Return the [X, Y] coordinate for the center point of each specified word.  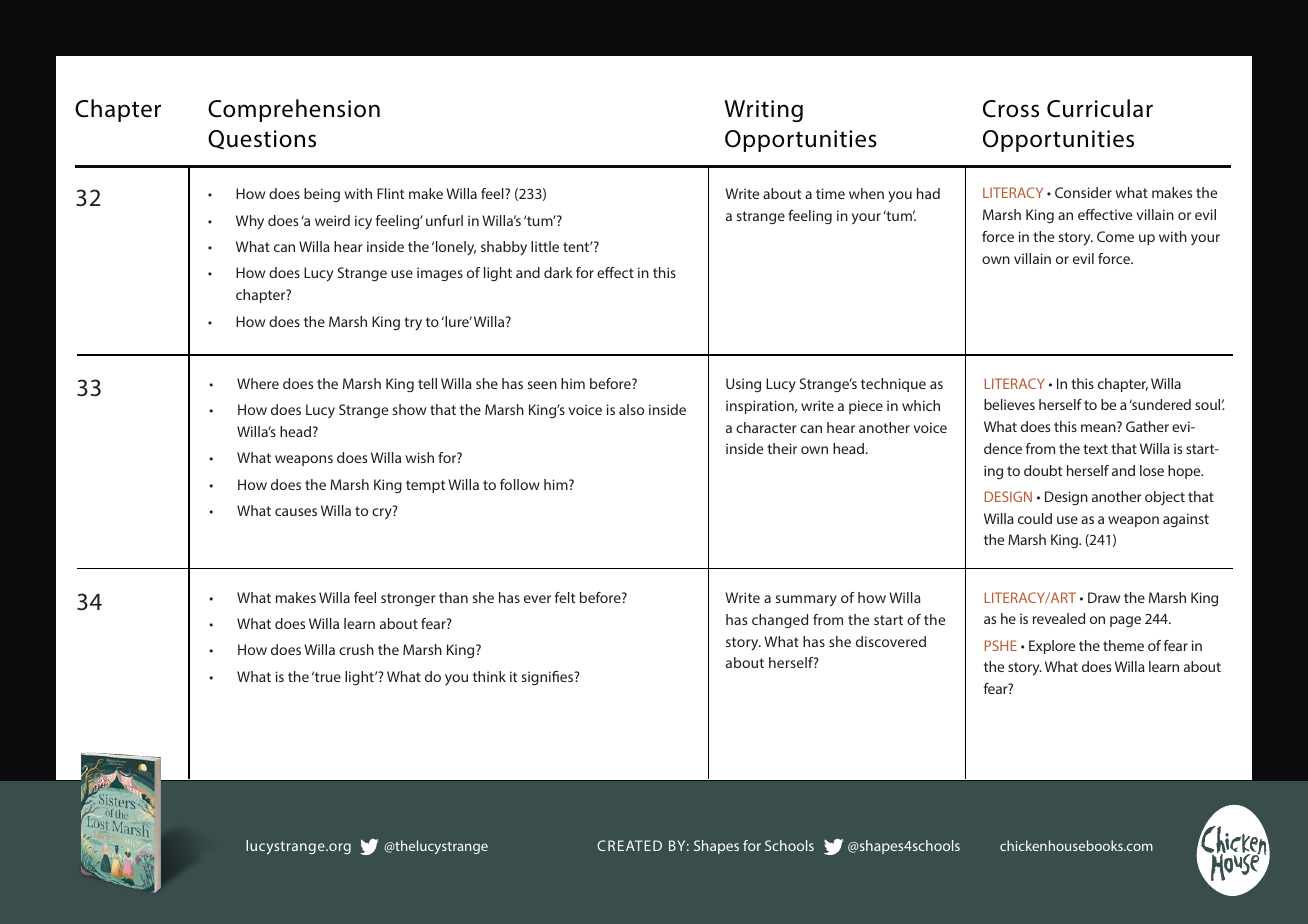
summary [806, 601]
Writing [763, 111]
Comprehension [294, 110]
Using [743, 385]
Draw [1104, 597]
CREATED [629, 845]
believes [1009, 404]
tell [427, 383]
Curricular [1100, 108]
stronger [408, 599]
